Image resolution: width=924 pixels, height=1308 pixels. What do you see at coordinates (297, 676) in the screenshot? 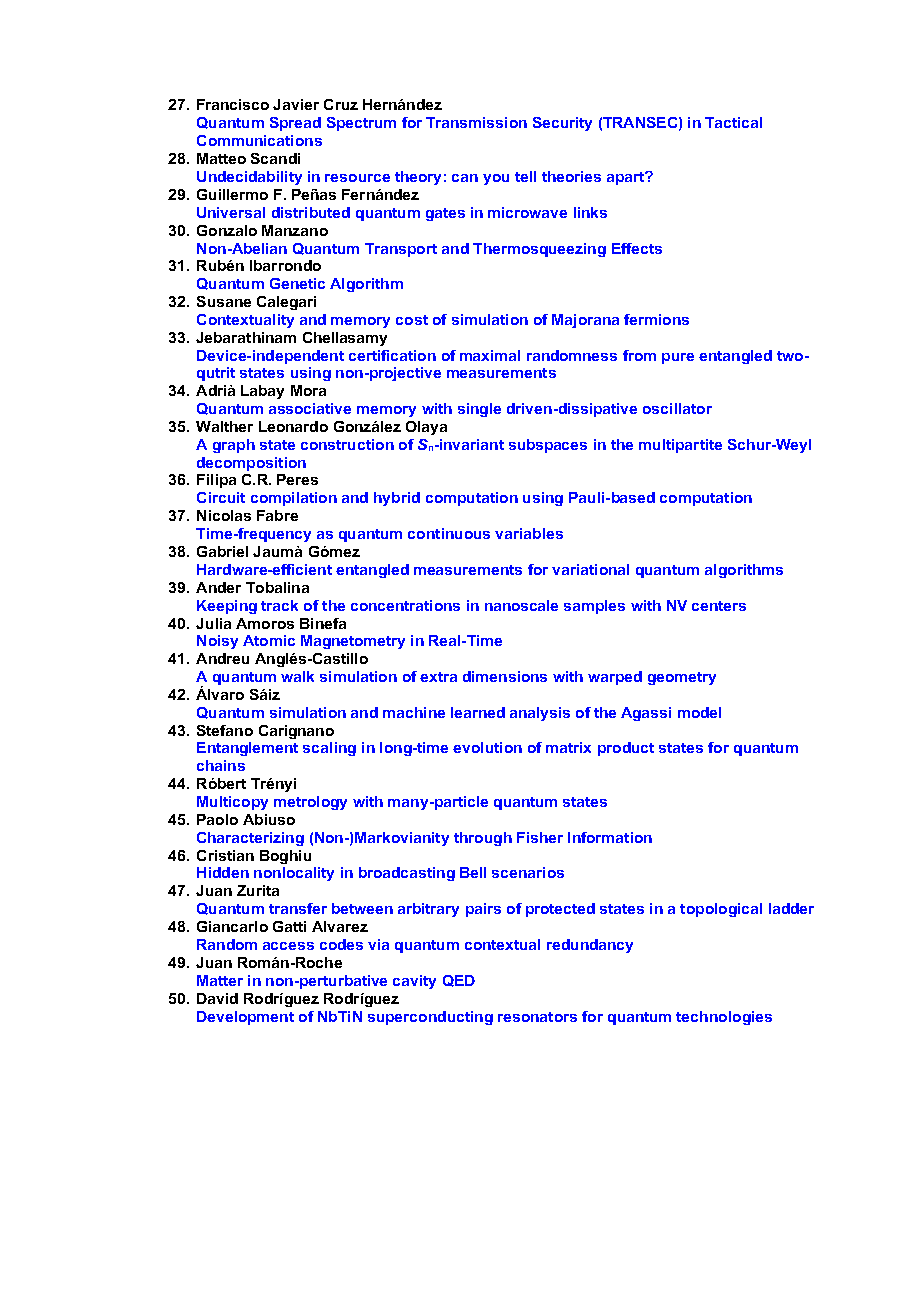
I see `walk` at bounding box center [297, 676].
